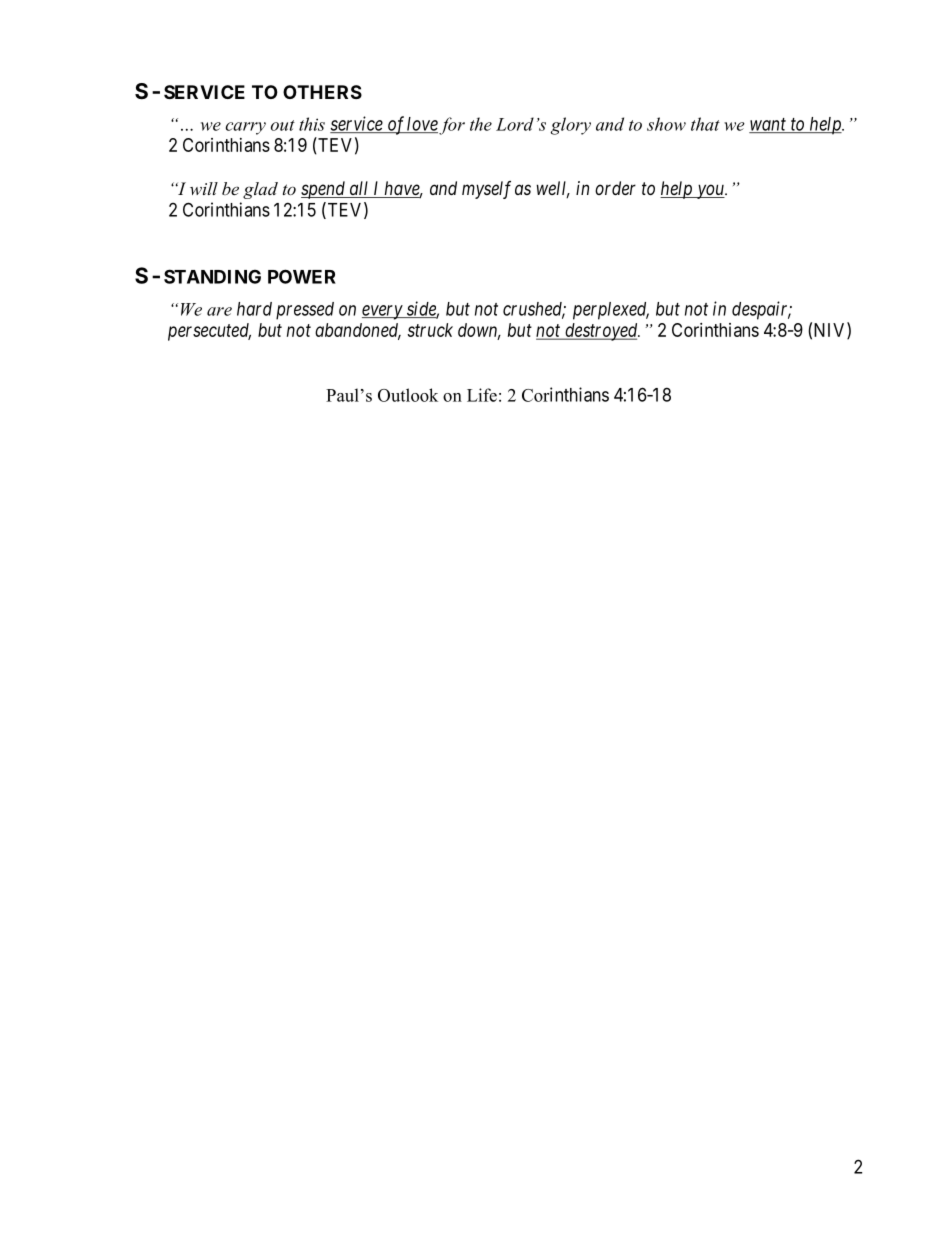  What do you see at coordinates (601, 332) in the page?
I see `destroyed` at bounding box center [601, 332].
